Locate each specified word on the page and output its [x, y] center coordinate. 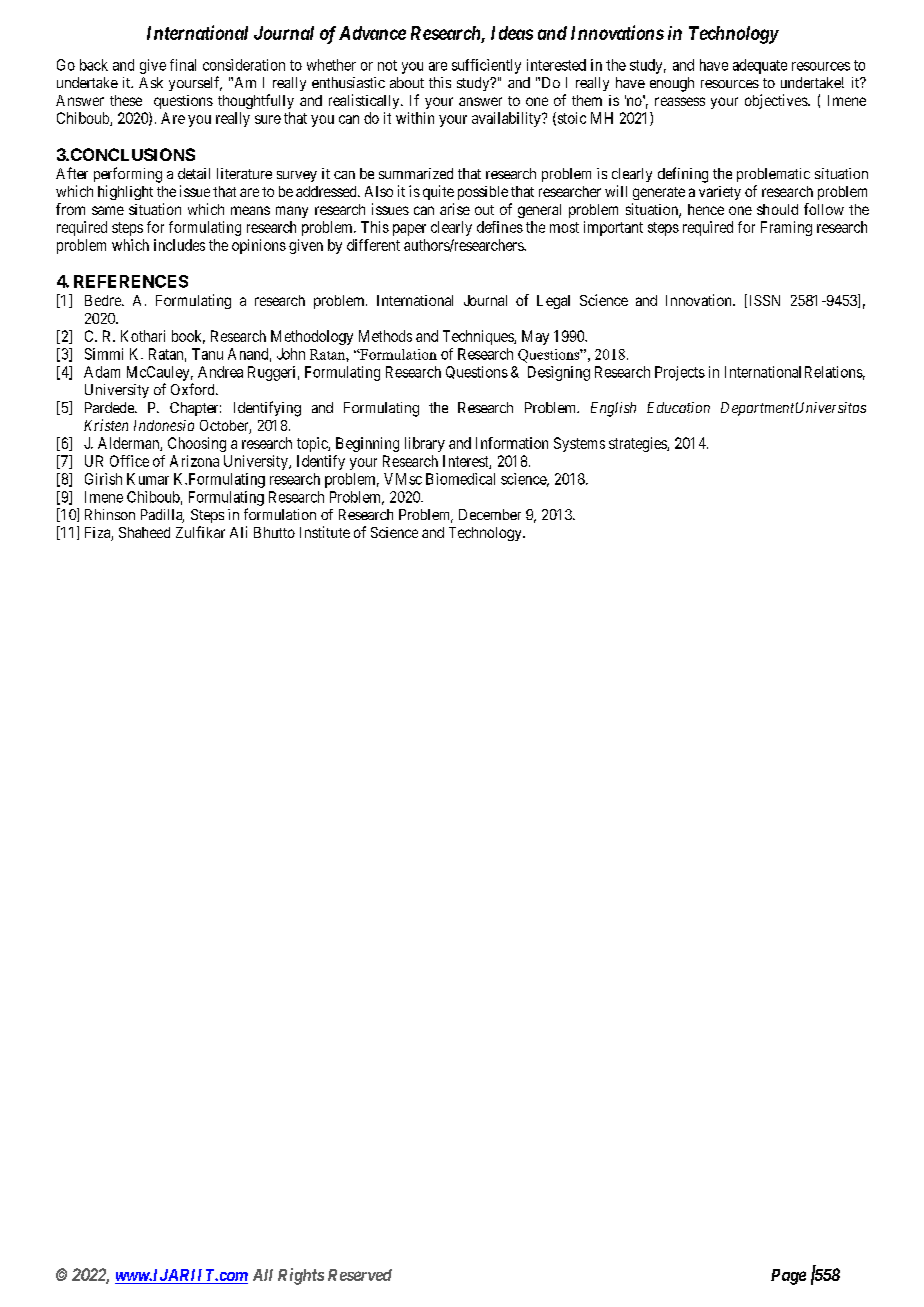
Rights [301, 1276]
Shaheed [144, 532]
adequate [760, 66]
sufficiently [486, 66]
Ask [151, 82]
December [490, 514]
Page [788, 1277]
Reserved [360, 1275]
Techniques [479, 337]
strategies [638, 444]
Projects [680, 373]
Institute [325, 532]
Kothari [143, 336]
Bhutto [274, 532]
